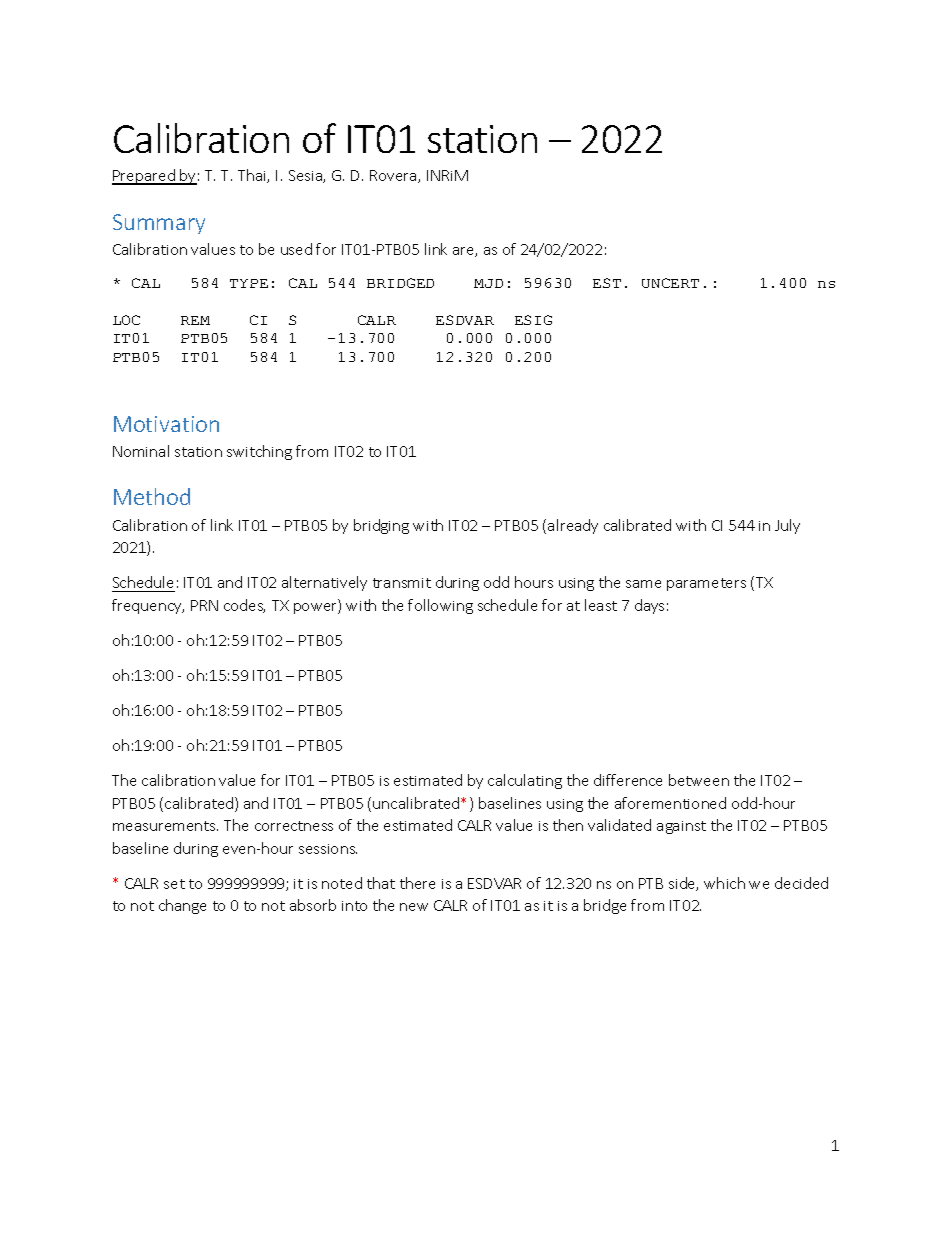 This screenshot has height=1233, width=952. What do you see at coordinates (706, 584) in the screenshot?
I see `parameters` at bounding box center [706, 584].
